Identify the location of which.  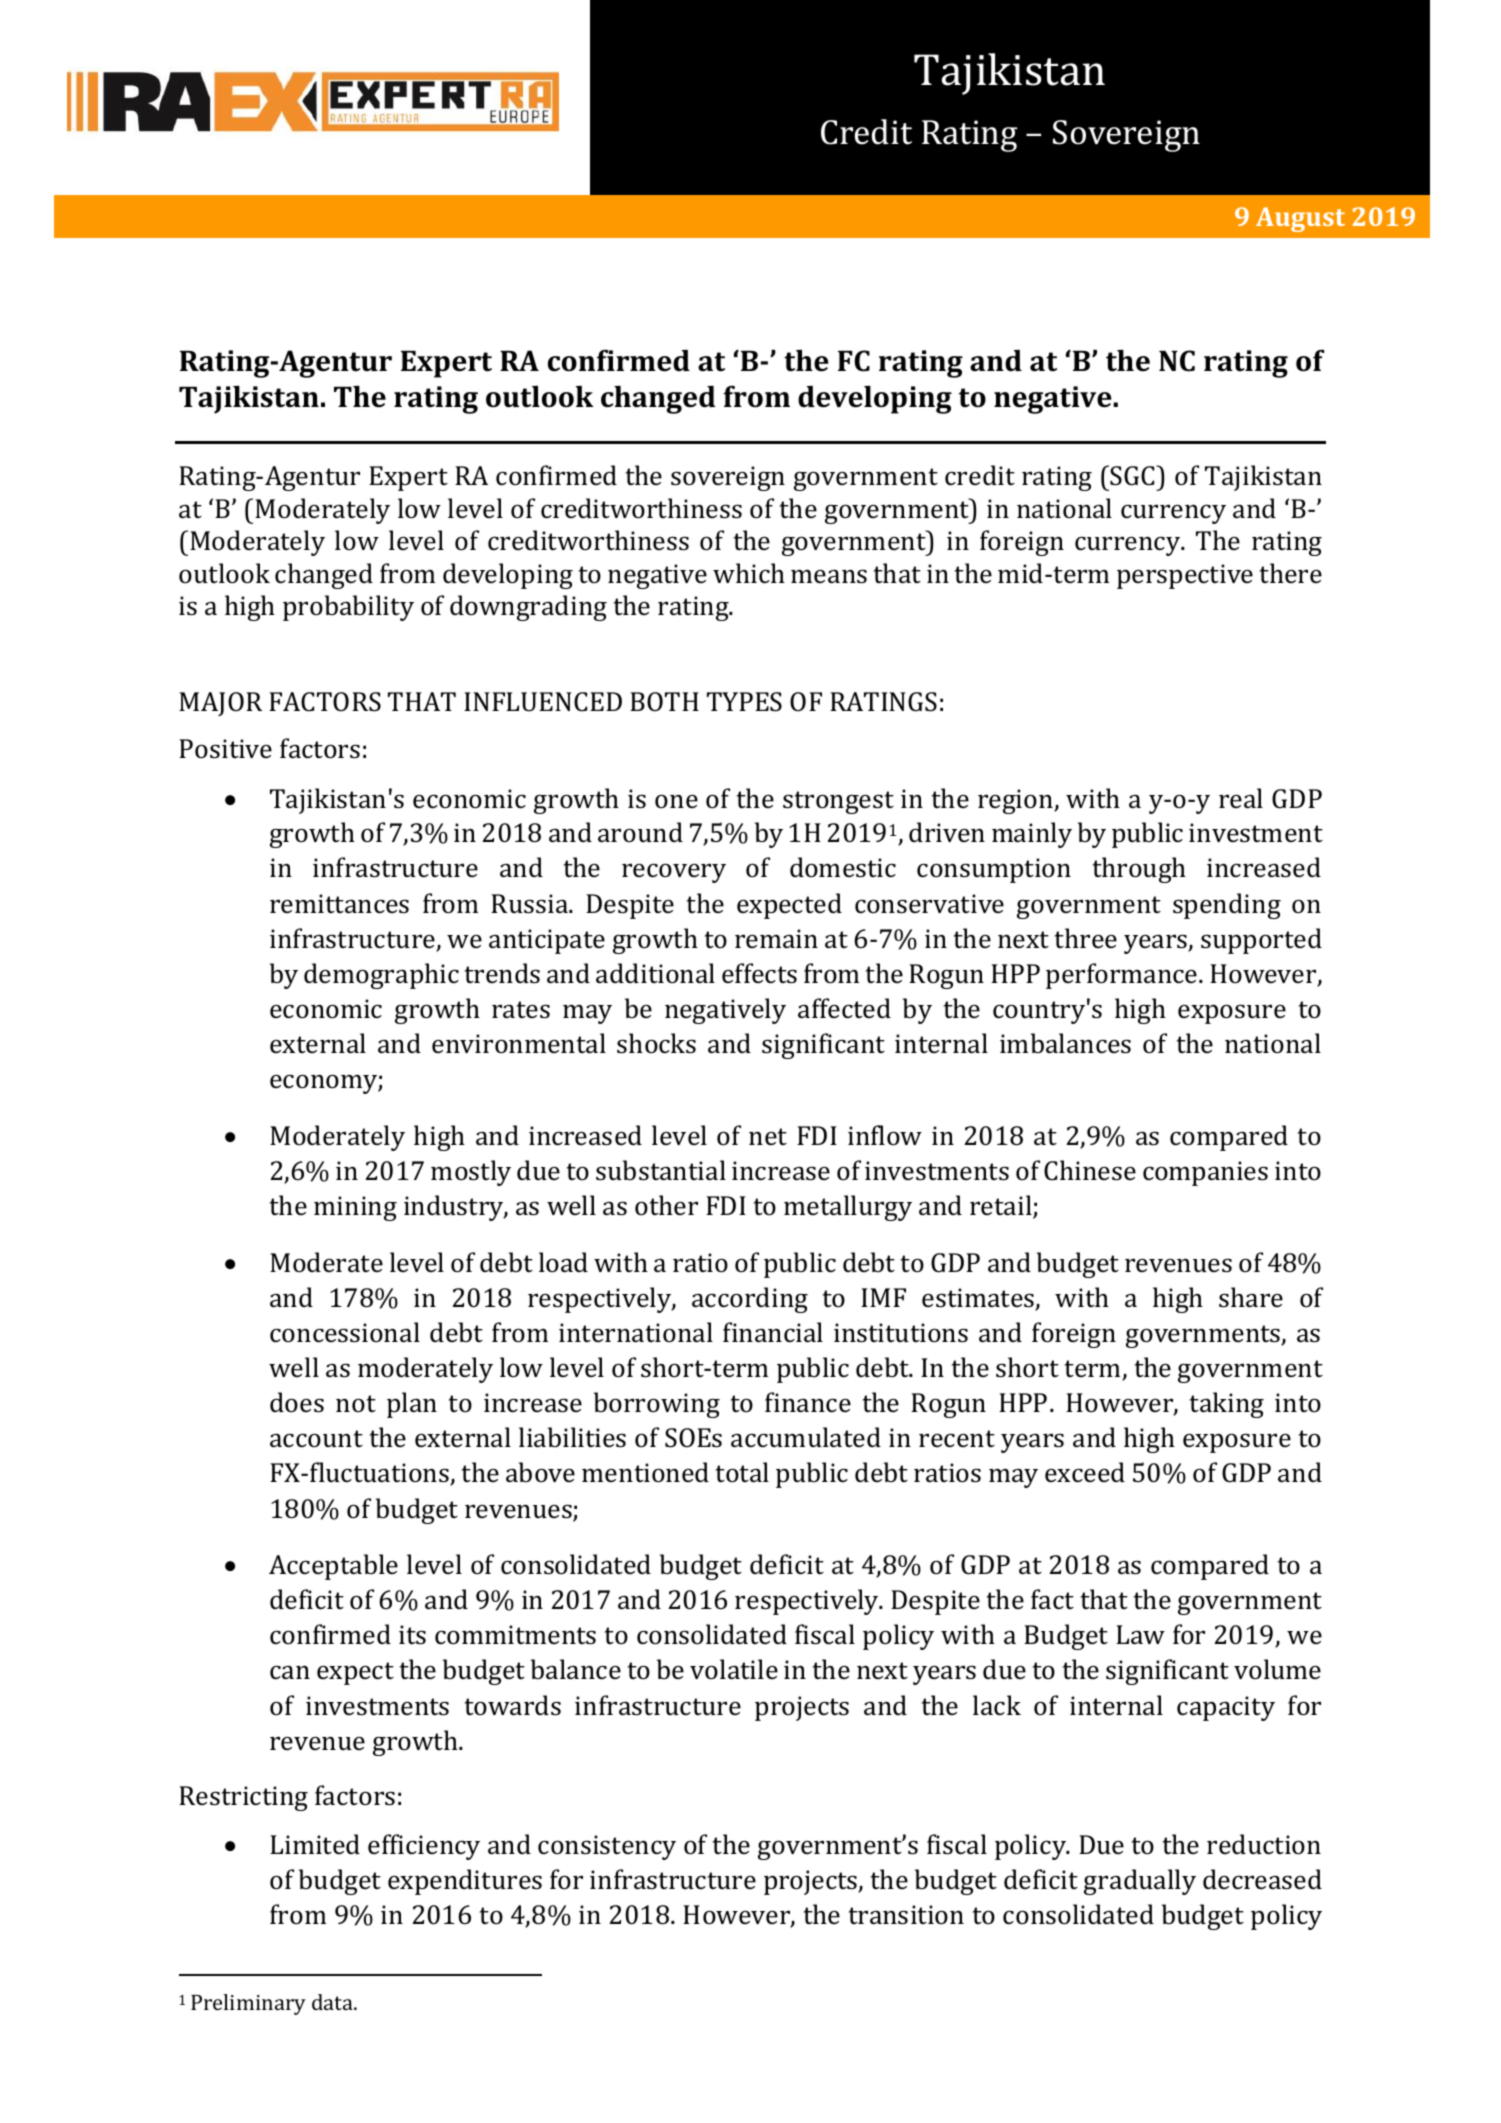
(749, 573).
